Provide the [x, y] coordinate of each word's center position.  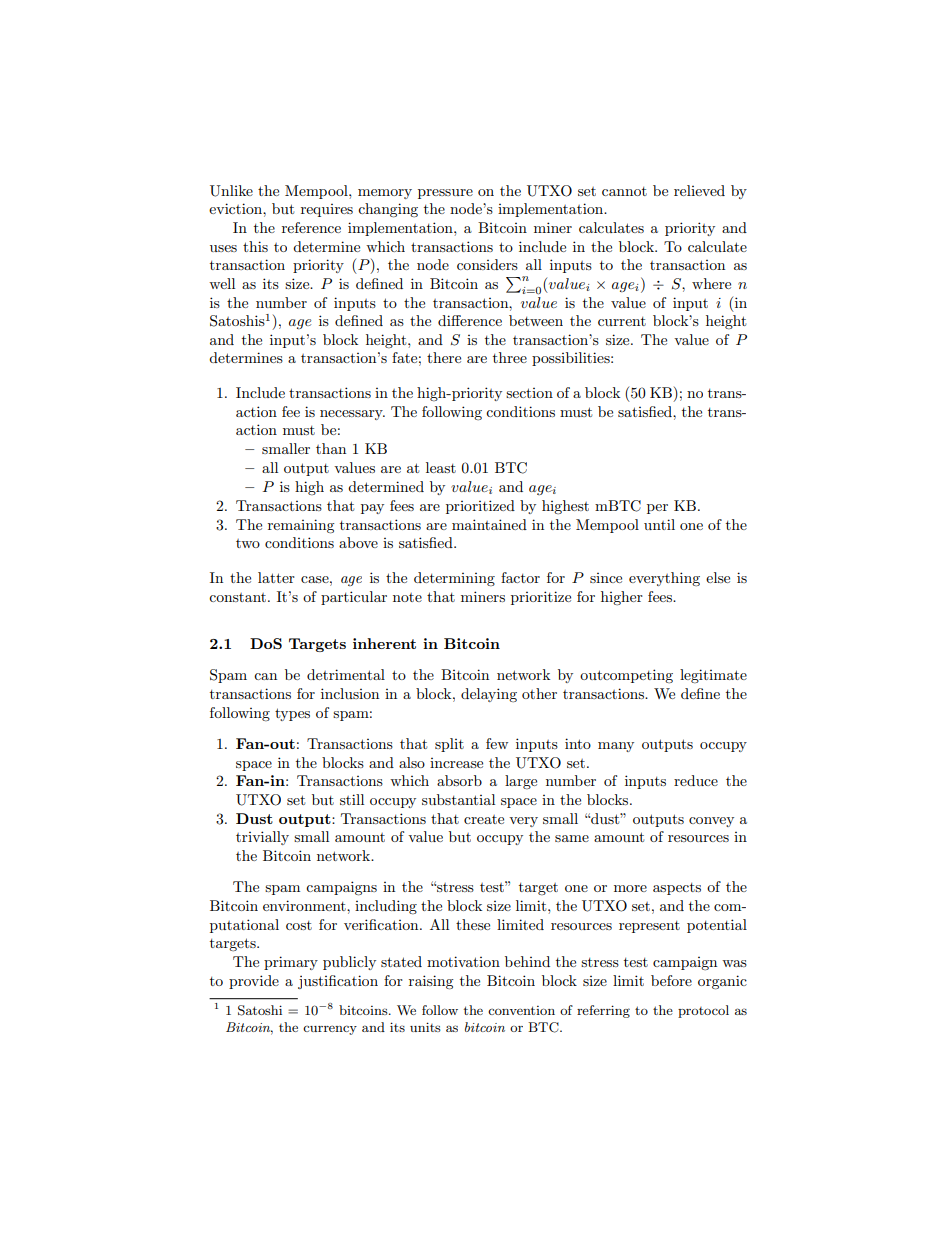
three [510, 357]
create [484, 819]
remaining [301, 526]
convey [711, 822]
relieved [699, 190]
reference [311, 227]
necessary [352, 415]
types [292, 714]
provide [254, 982]
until [659, 524]
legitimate [713, 676]
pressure [445, 194]
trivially [262, 838]
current [622, 321]
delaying [489, 695]
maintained [489, 524]
